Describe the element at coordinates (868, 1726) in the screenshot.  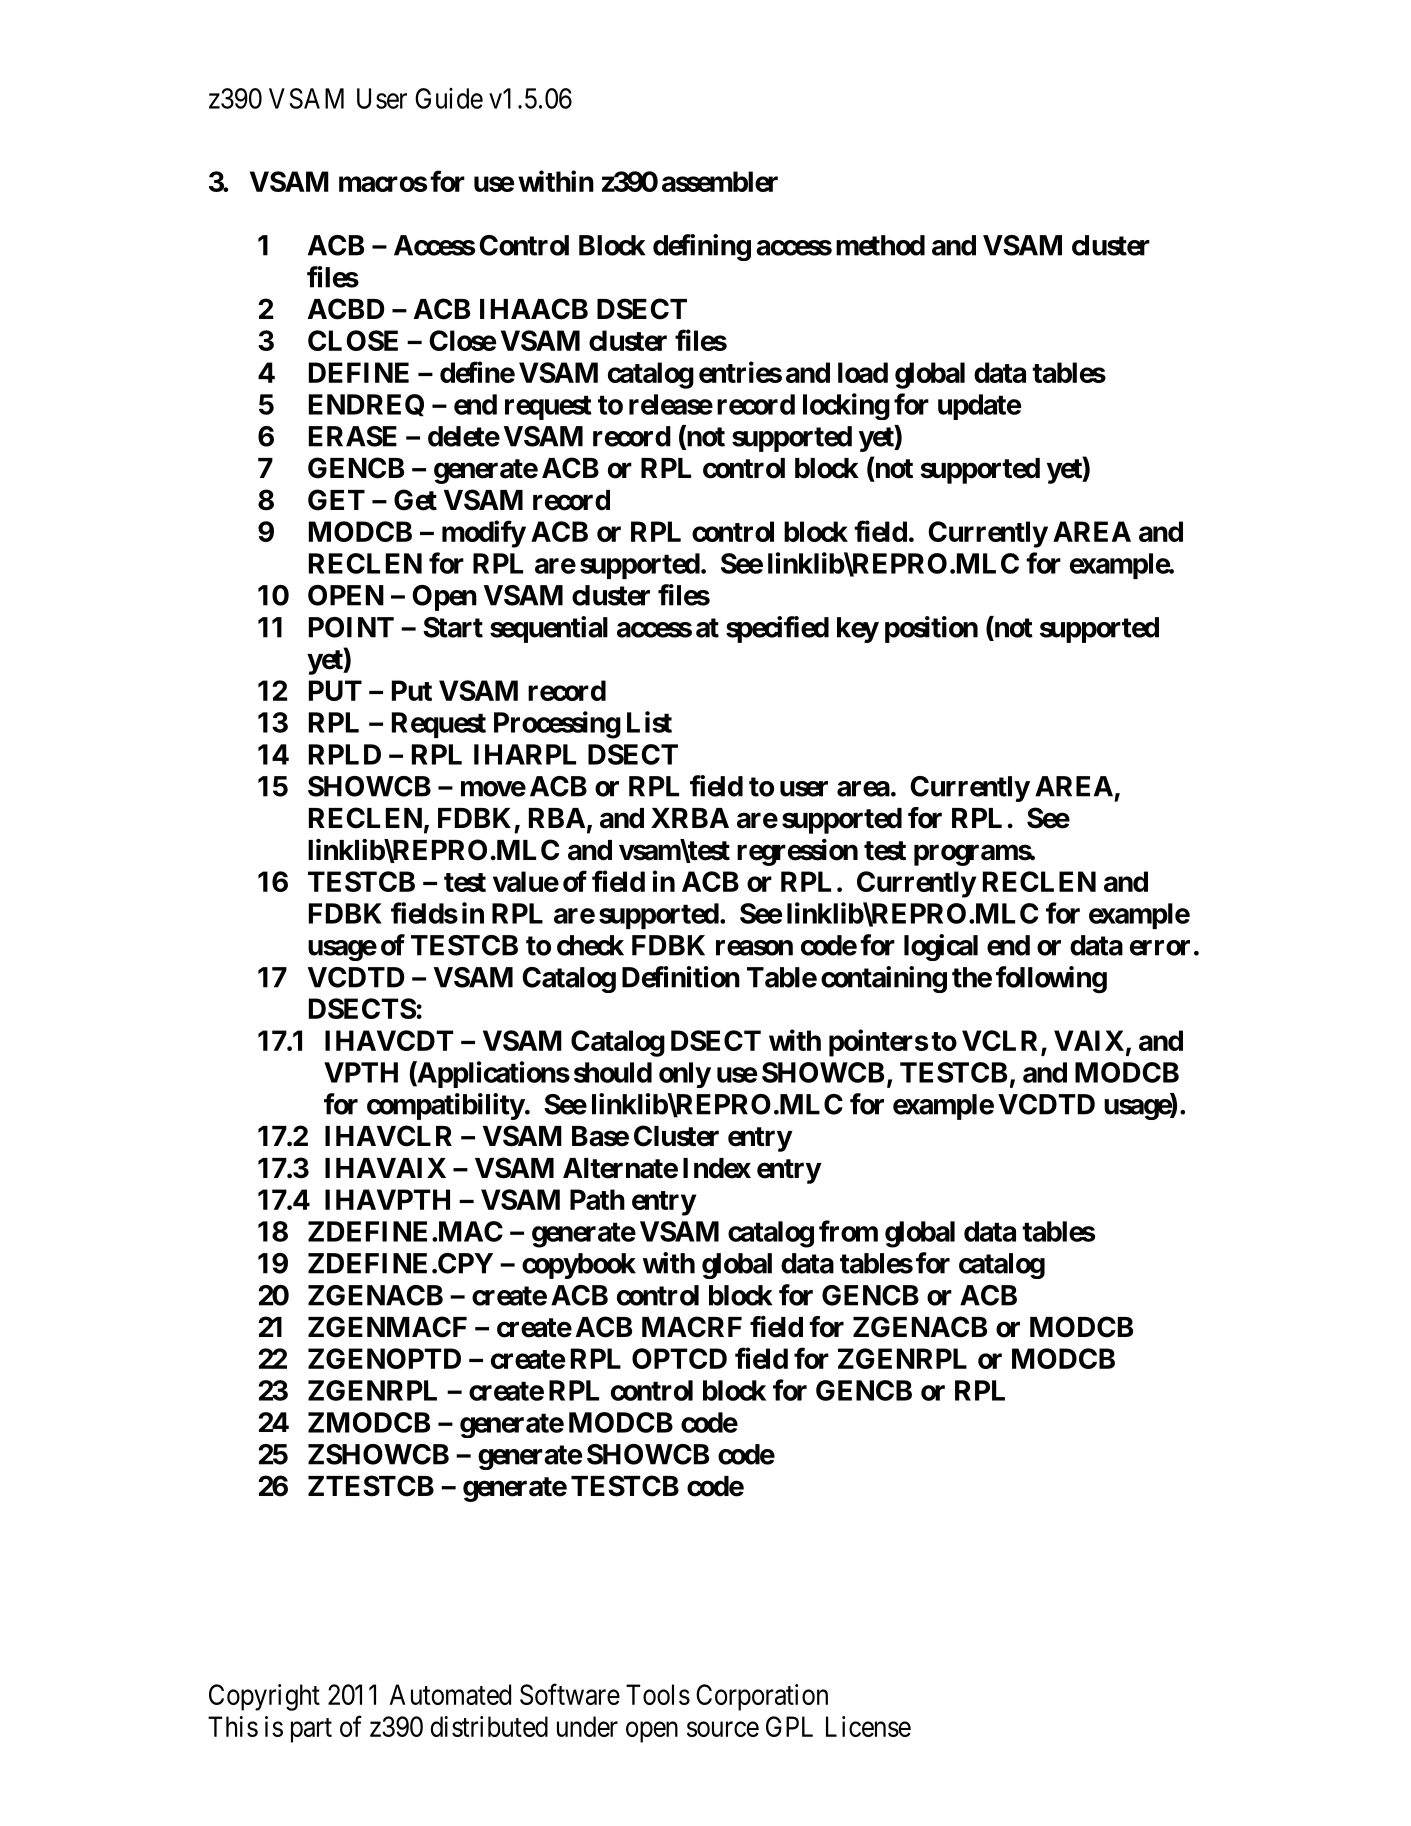
I see `License` at that location.
